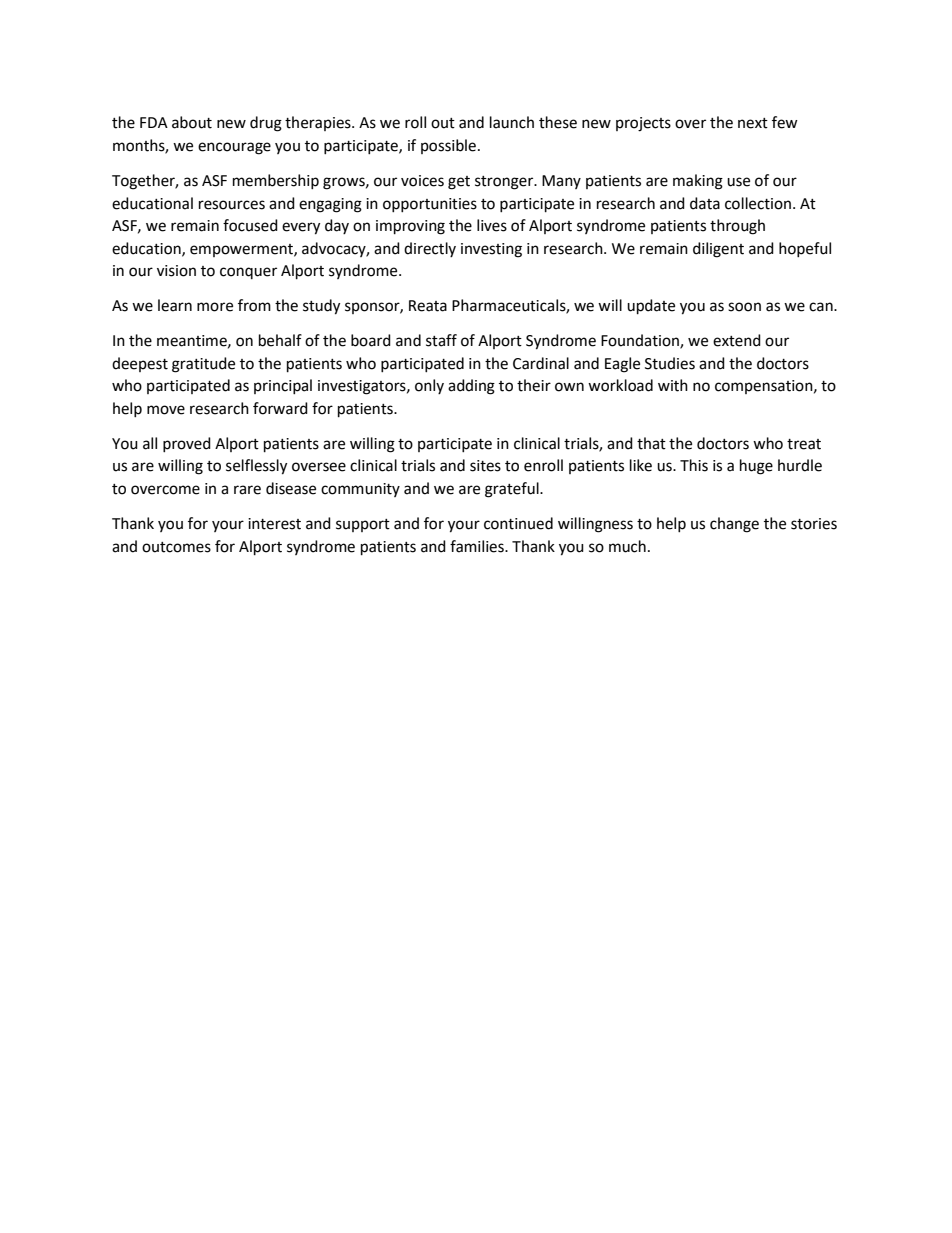  I want to click on gratitude, so click(203, 365).
